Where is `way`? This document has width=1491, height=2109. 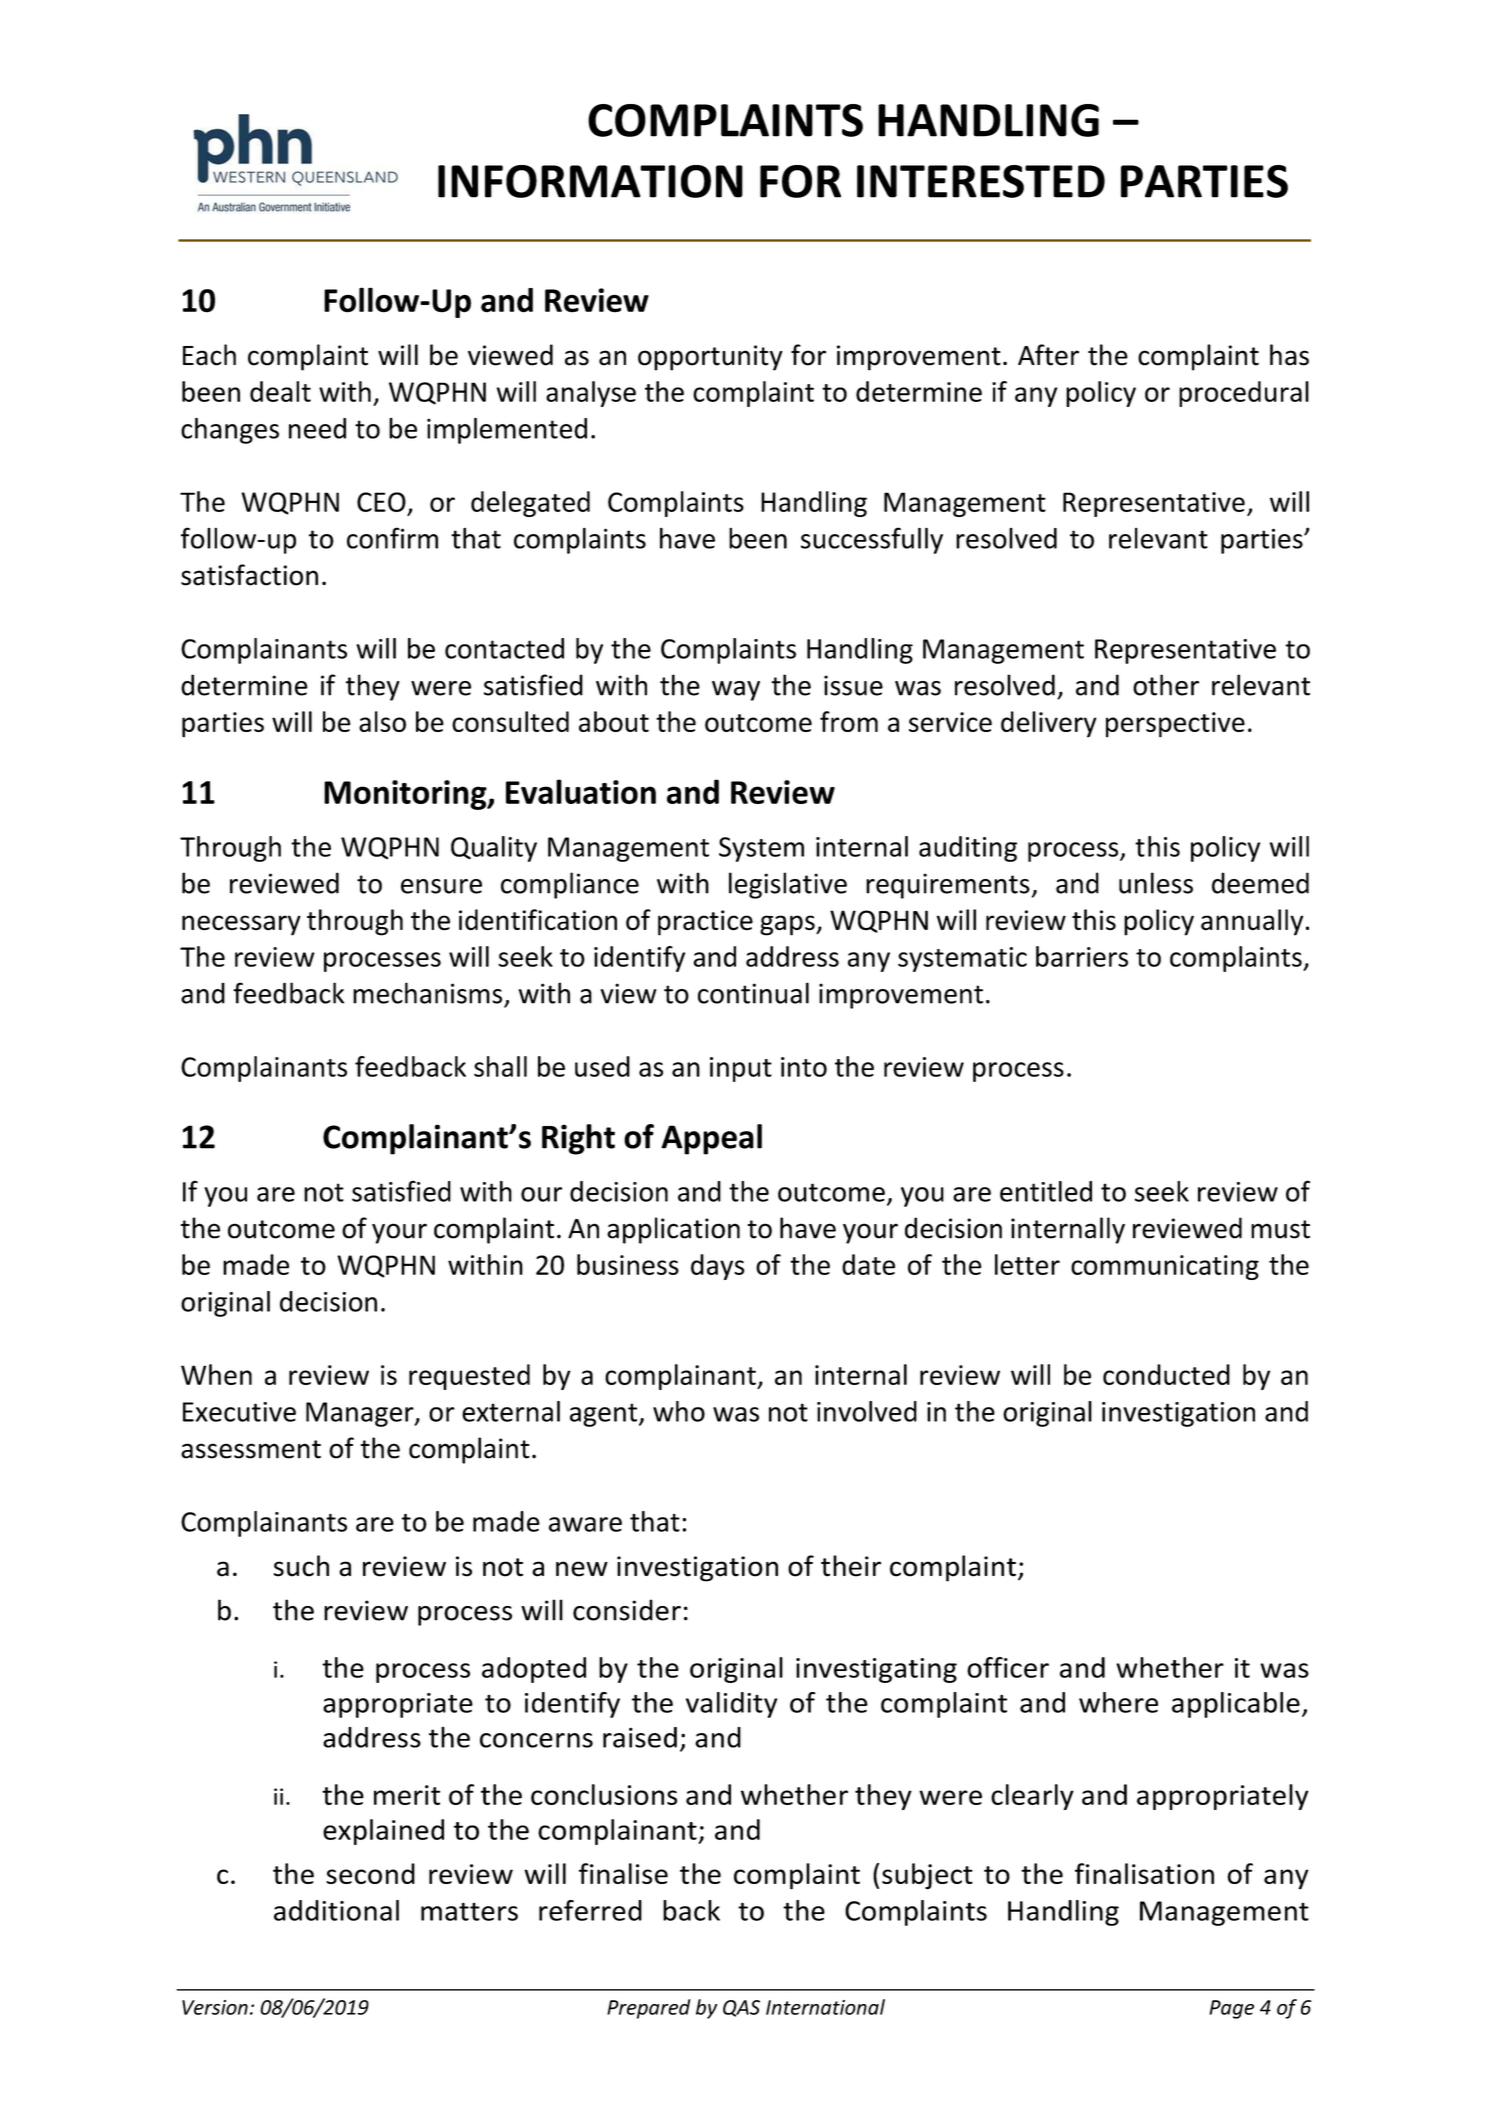
way is located at coordinates (736, 691).
